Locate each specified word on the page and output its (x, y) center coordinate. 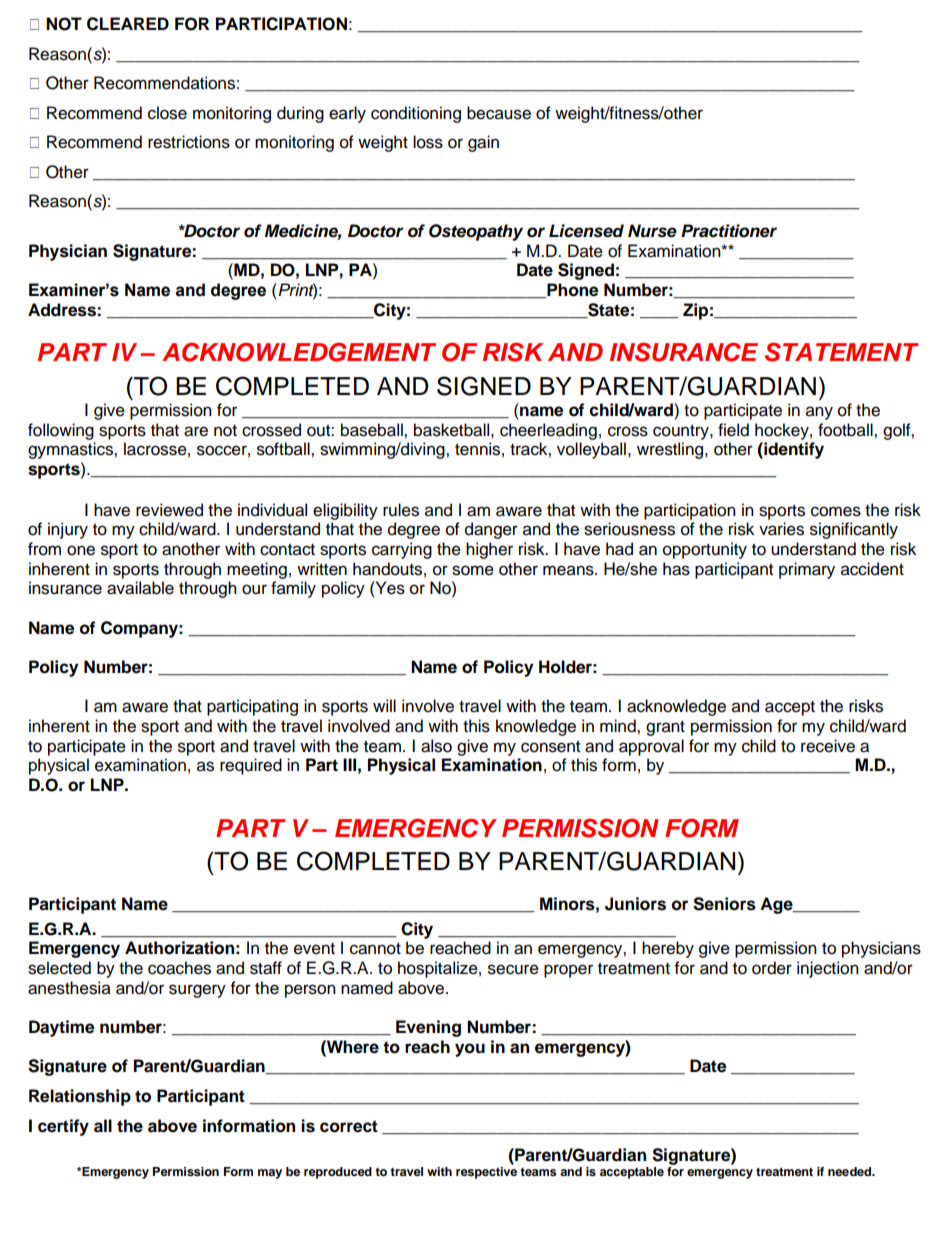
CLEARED (128, 24)
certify (63, 1127)
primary (807, 570)
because (499, 113)
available (140, 588)
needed (851, 1171)
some (473, 570)
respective (486, 1173)
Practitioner (729, 231)
